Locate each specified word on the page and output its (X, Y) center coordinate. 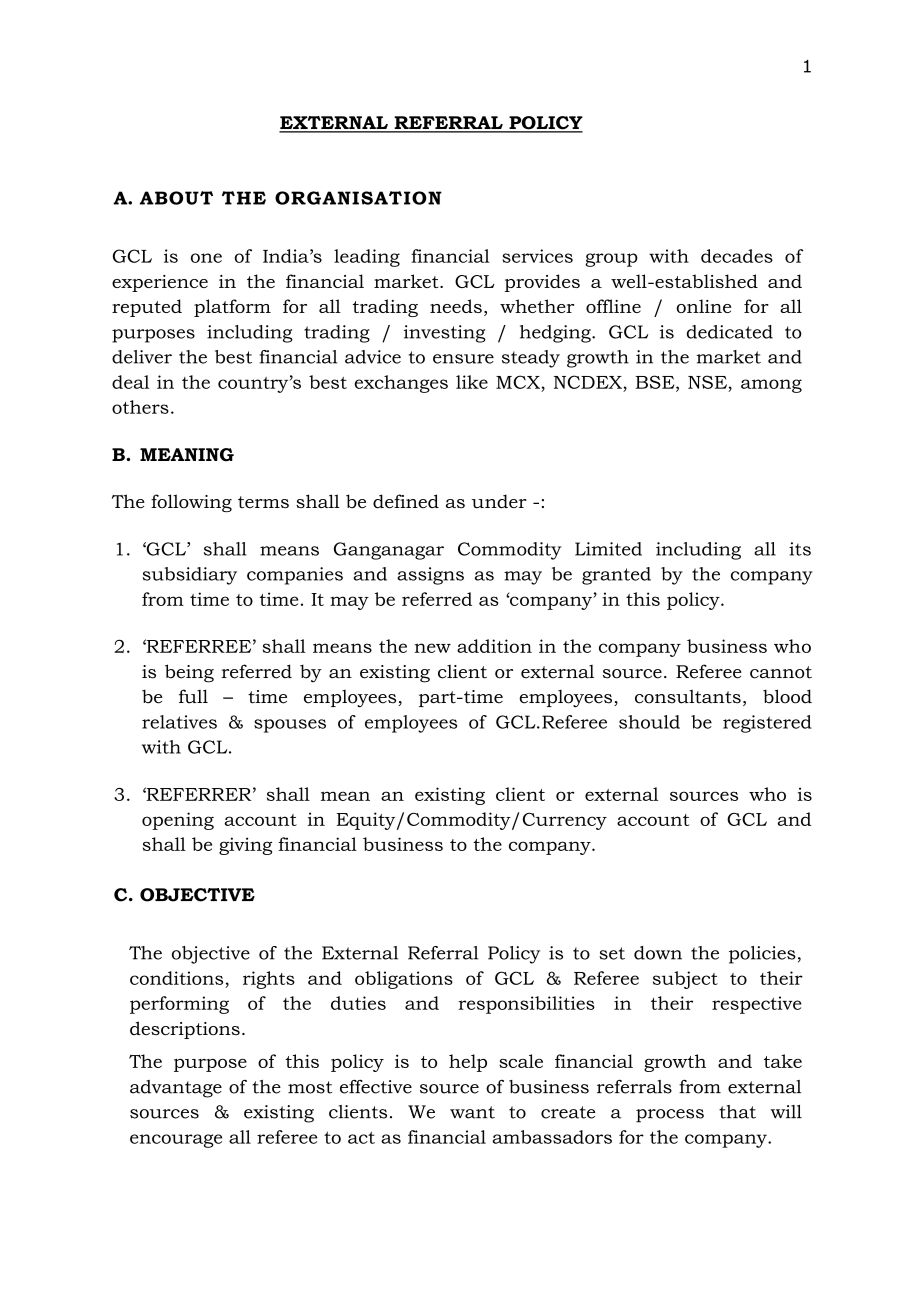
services (537, 256)
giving (245, 846)
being (189, 673)
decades (737, 256)
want (472, 1112)
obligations (404, 980)
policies (762, 955)
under (499, 501)
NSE (707, 382)
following (191, 503)
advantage (176, 1089)
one (206, 258)
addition (494, 646)
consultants (688, 696)
